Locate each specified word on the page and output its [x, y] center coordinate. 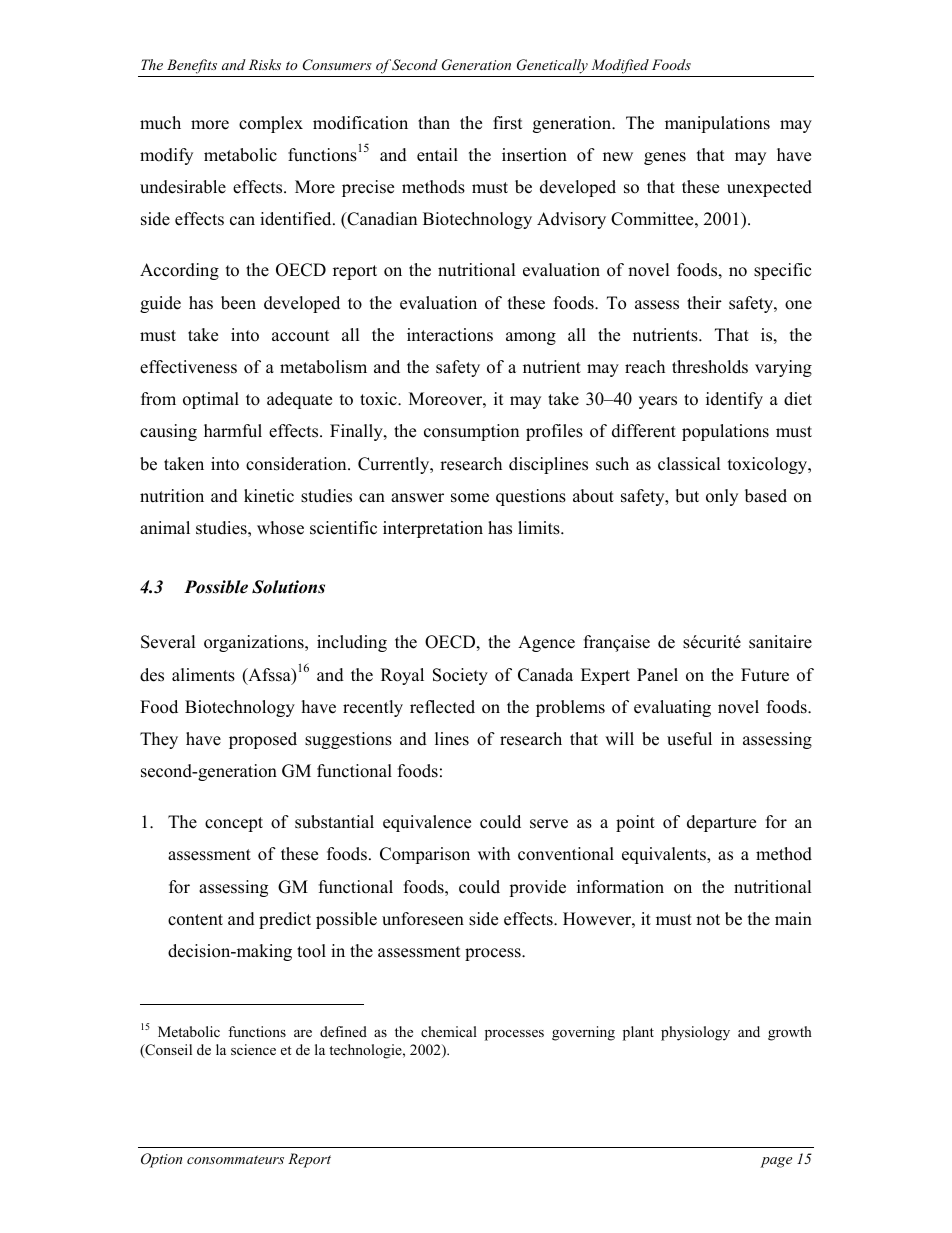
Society [460, 676]
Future [765, 675]
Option [161, 1160]
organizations [255, 643]
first [508, 123]
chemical [449, 1031]
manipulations [717, 124]
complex [271, 124]
